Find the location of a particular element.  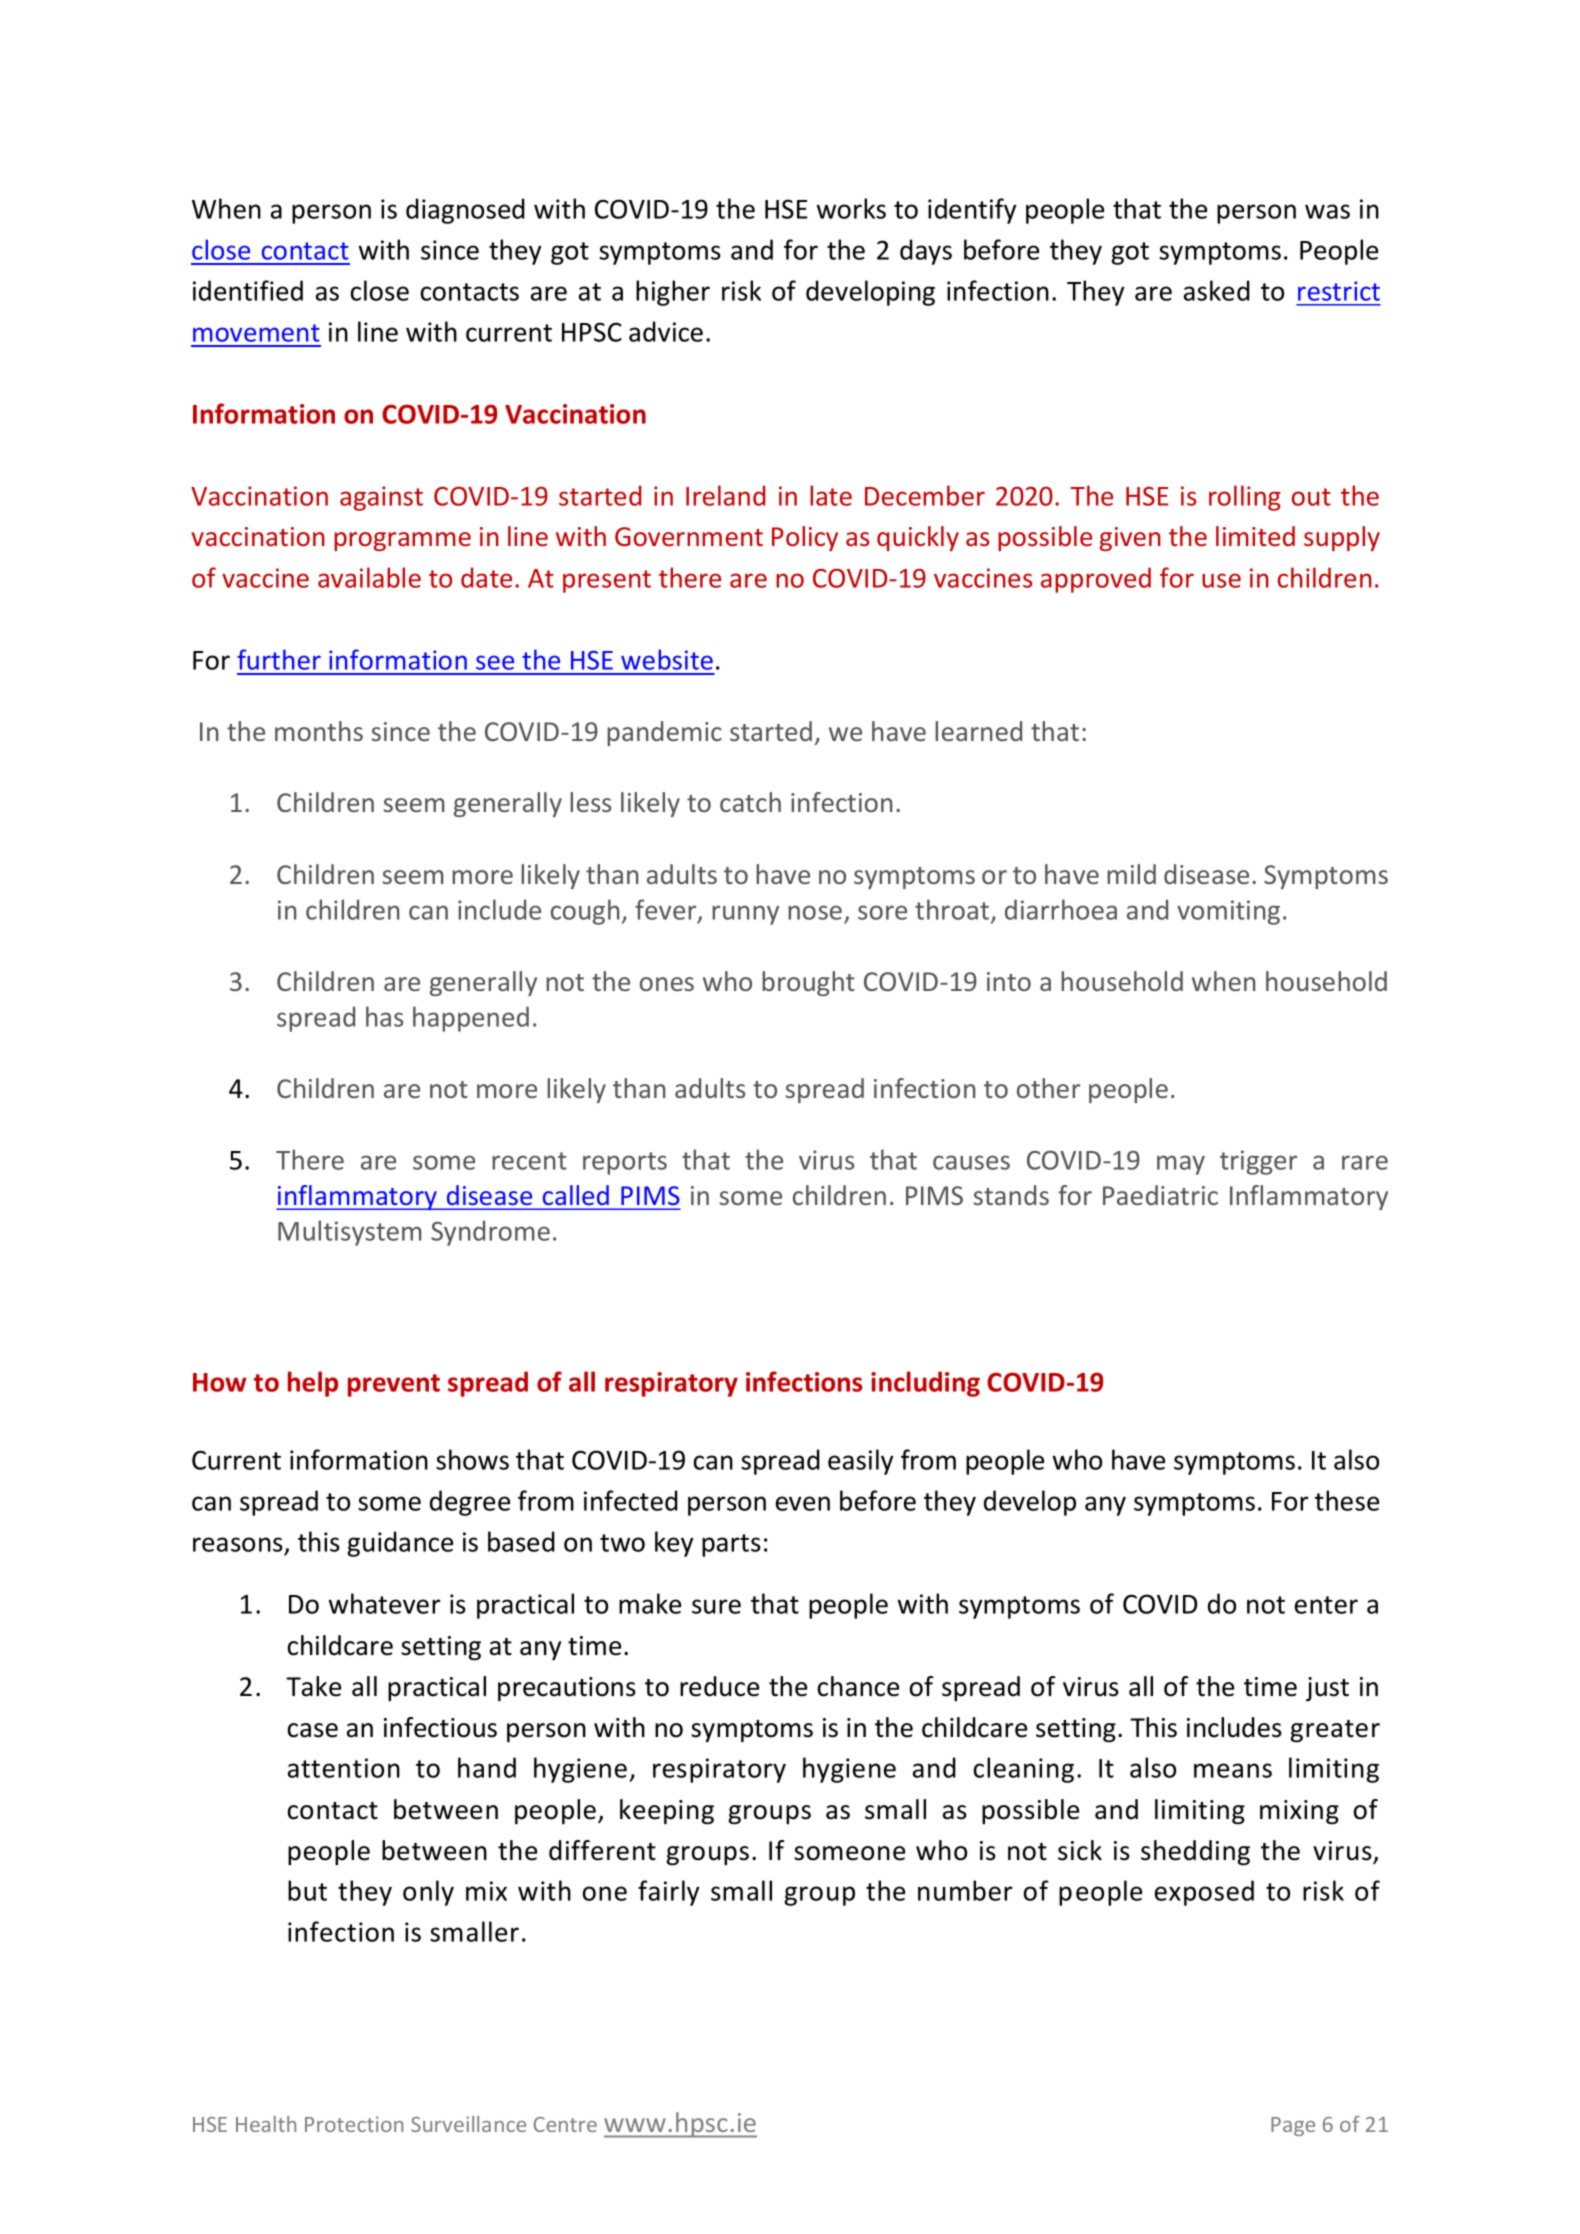

months is located at coordinates (319, 731).
